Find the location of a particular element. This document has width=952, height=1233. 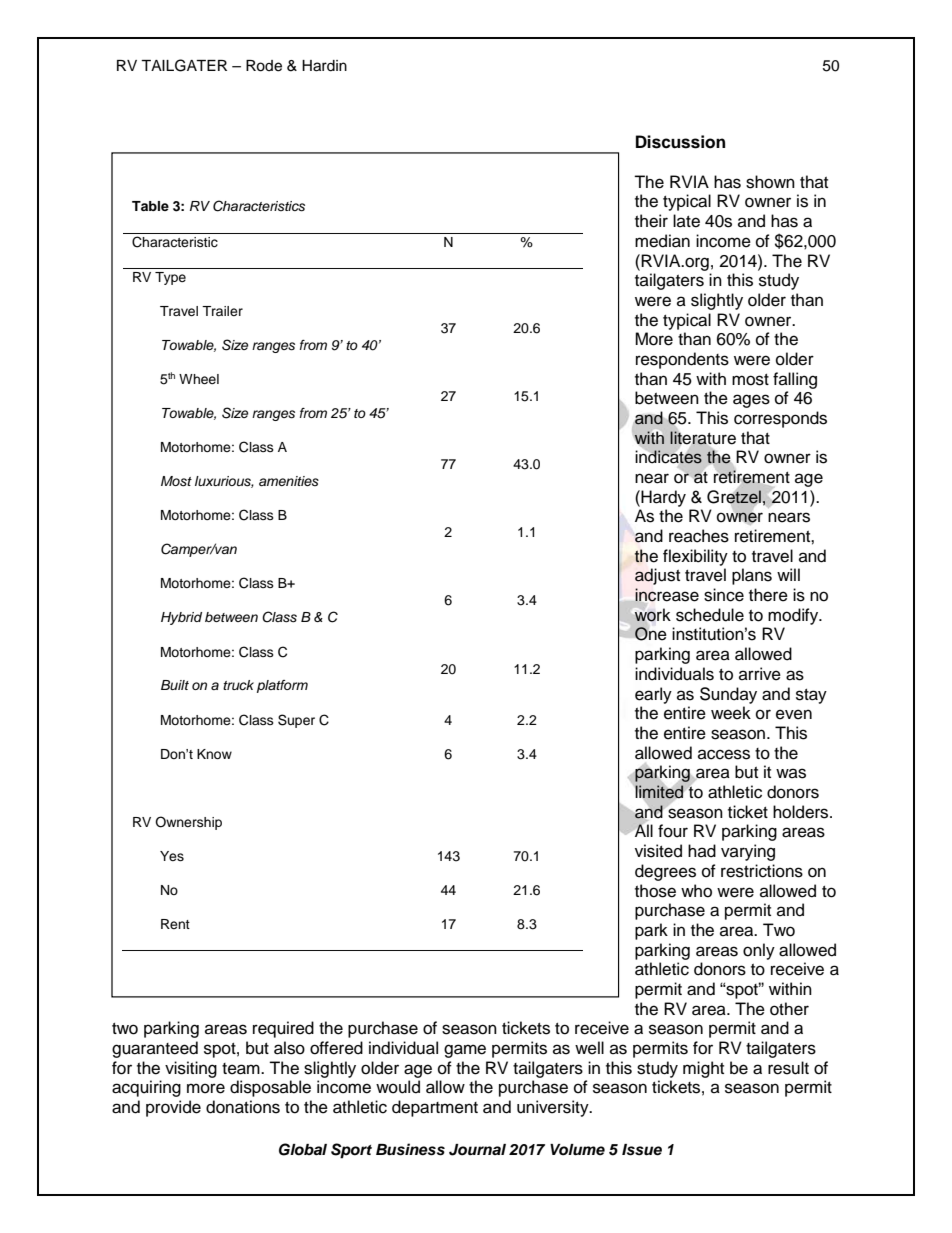

One is located at coordinates (650, 633).
